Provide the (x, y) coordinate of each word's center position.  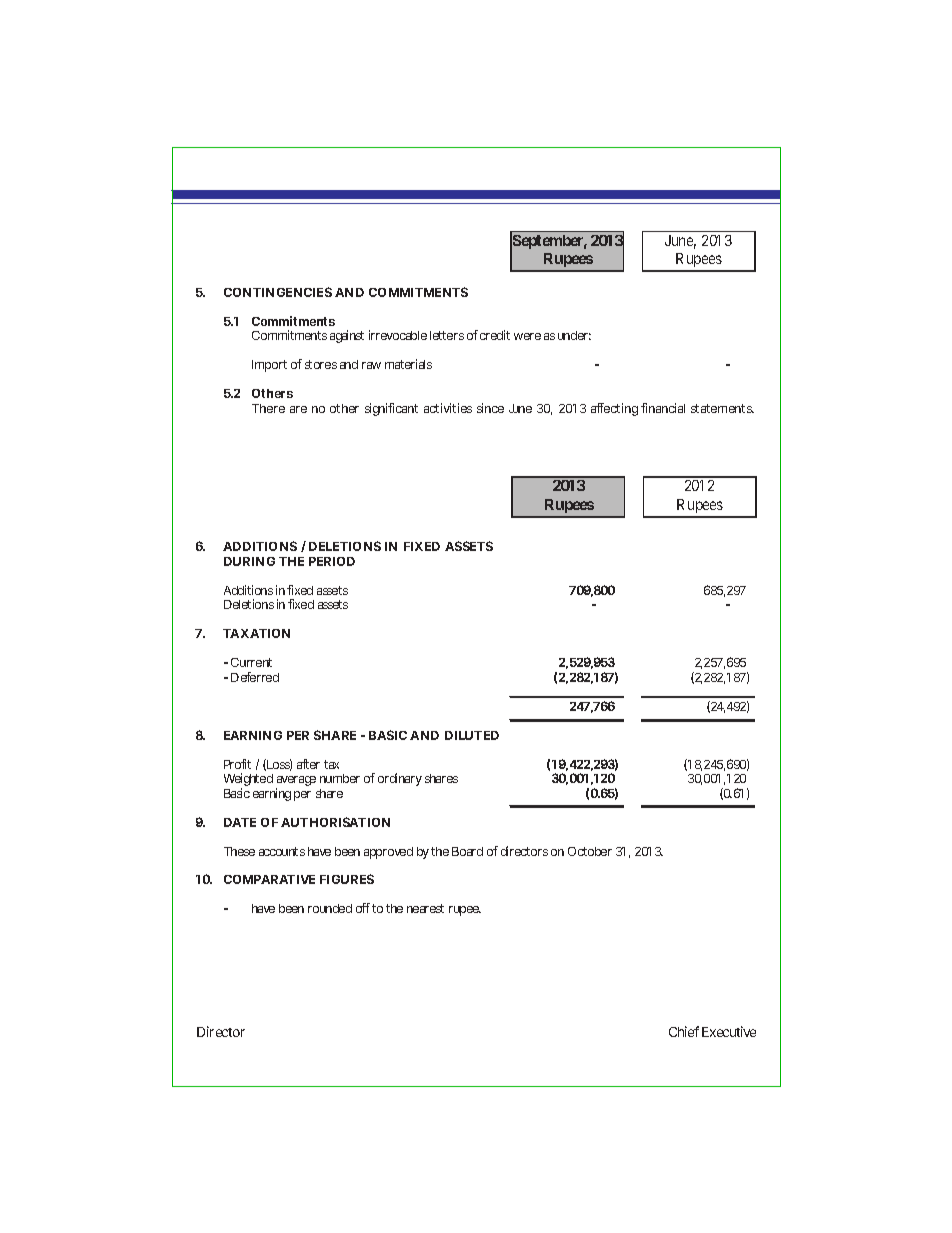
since (490, 408)
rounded (330, 908)
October (590, 851)
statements (722, 408)
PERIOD (332, 561)
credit (495, 335)
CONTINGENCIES (278, 292)
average (296, 782)
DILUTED (472, 735)
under (574, 335)
